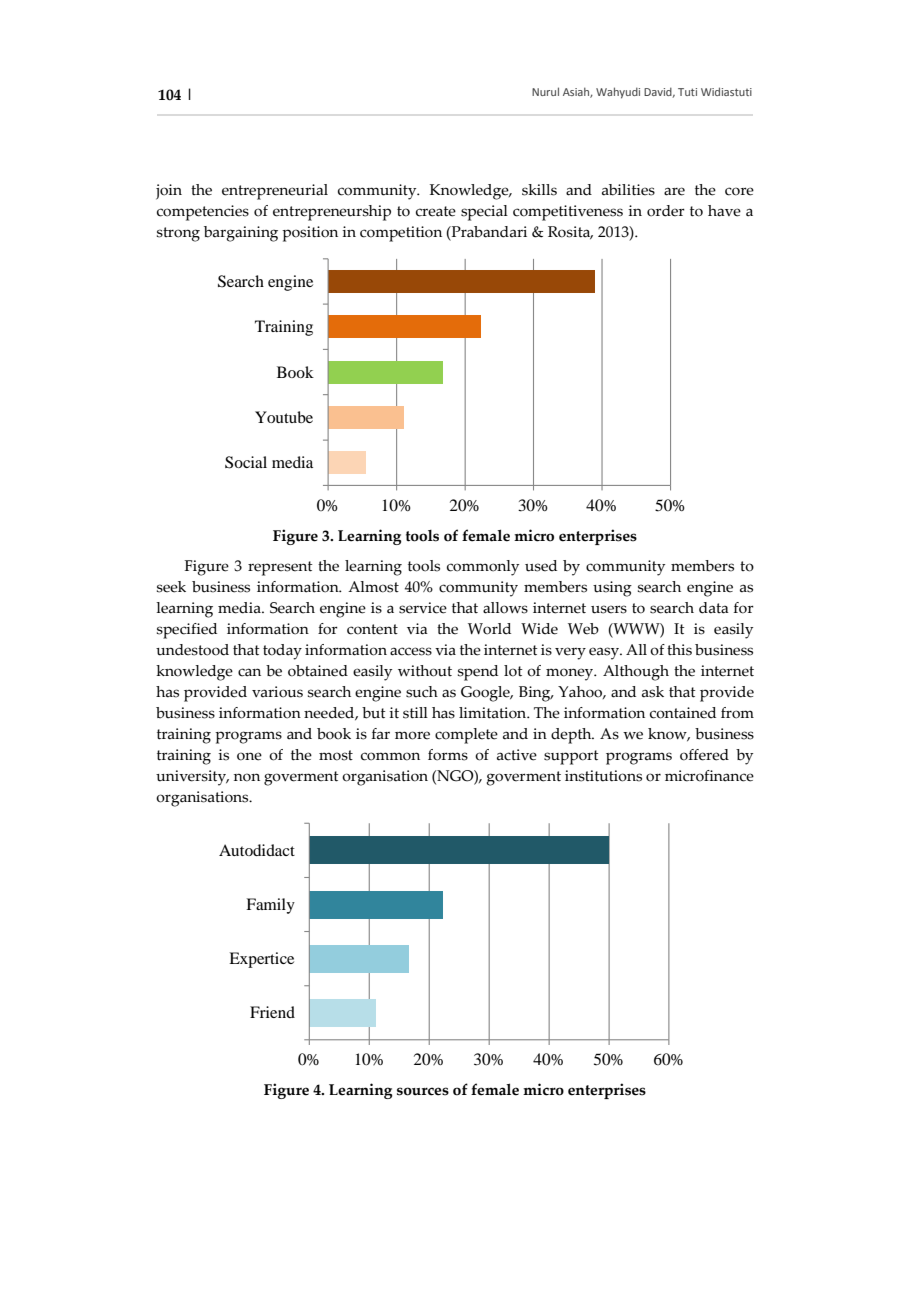 This page has height=1307, width=924. What do you see at coordinates (679, 650) in the page?
I see `this` at bounding box center [679, 650].
